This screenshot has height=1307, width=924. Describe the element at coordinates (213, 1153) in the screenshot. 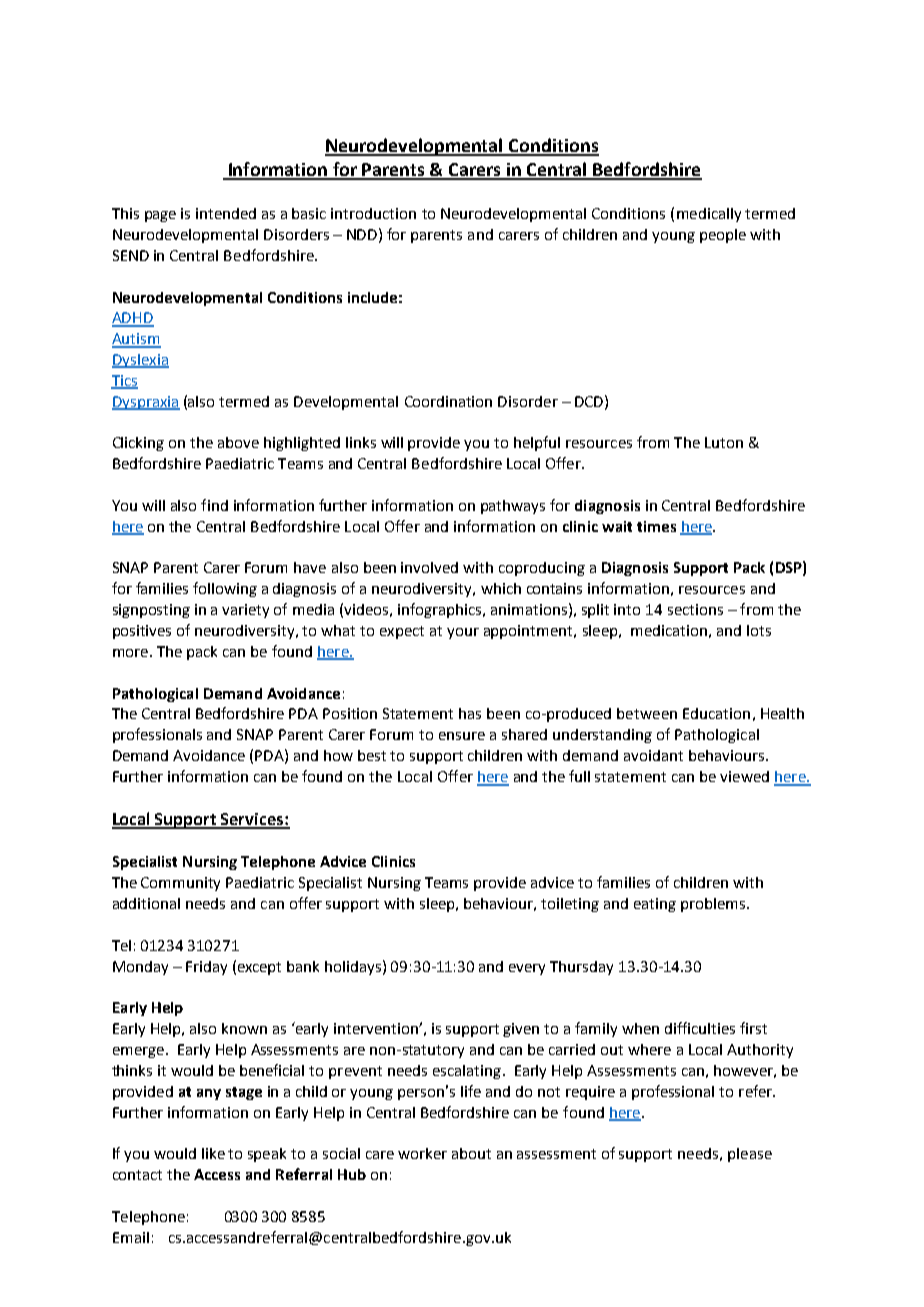

I see `like` at that location.
